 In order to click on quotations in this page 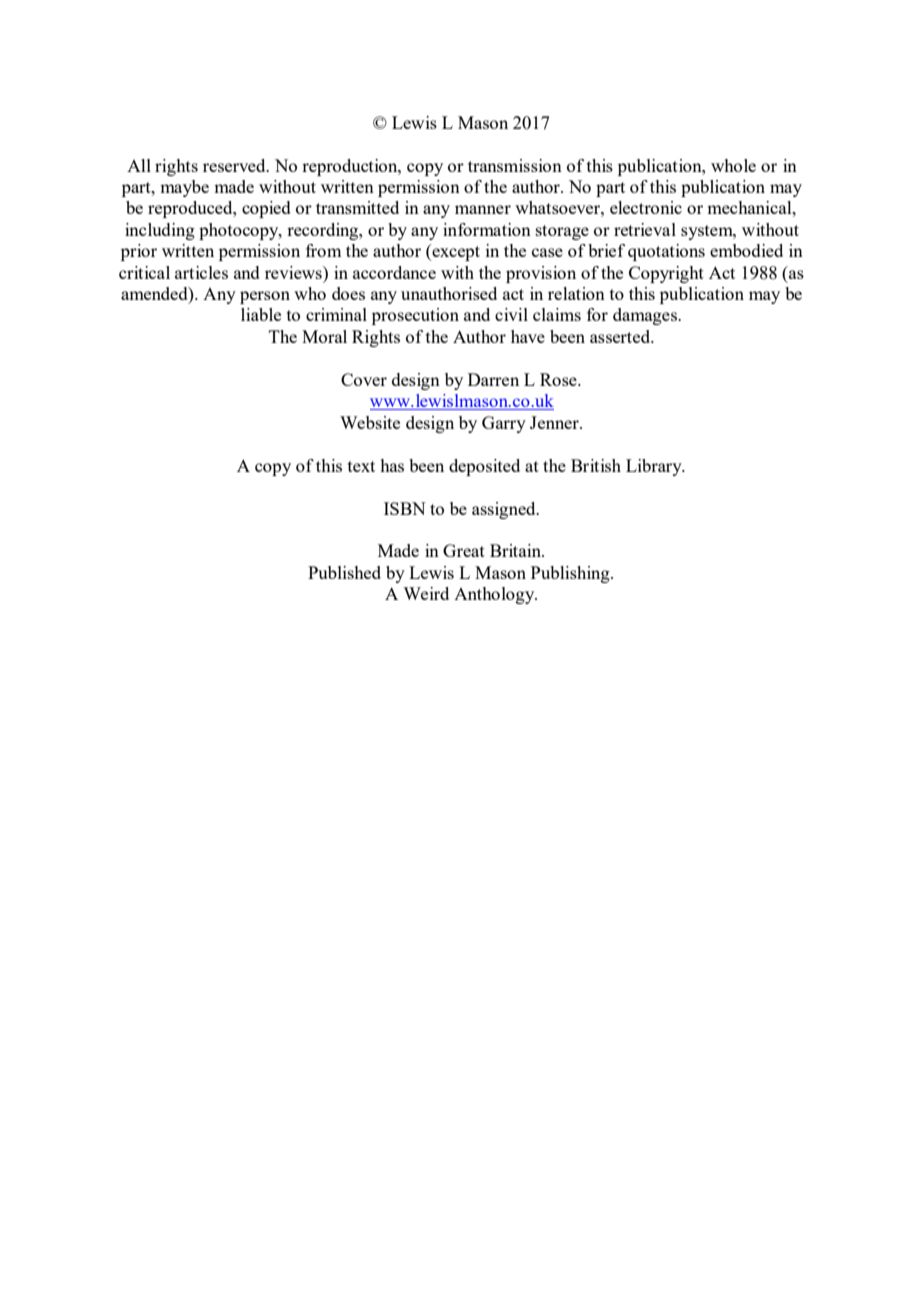, I will do `click(666, 252)`.
